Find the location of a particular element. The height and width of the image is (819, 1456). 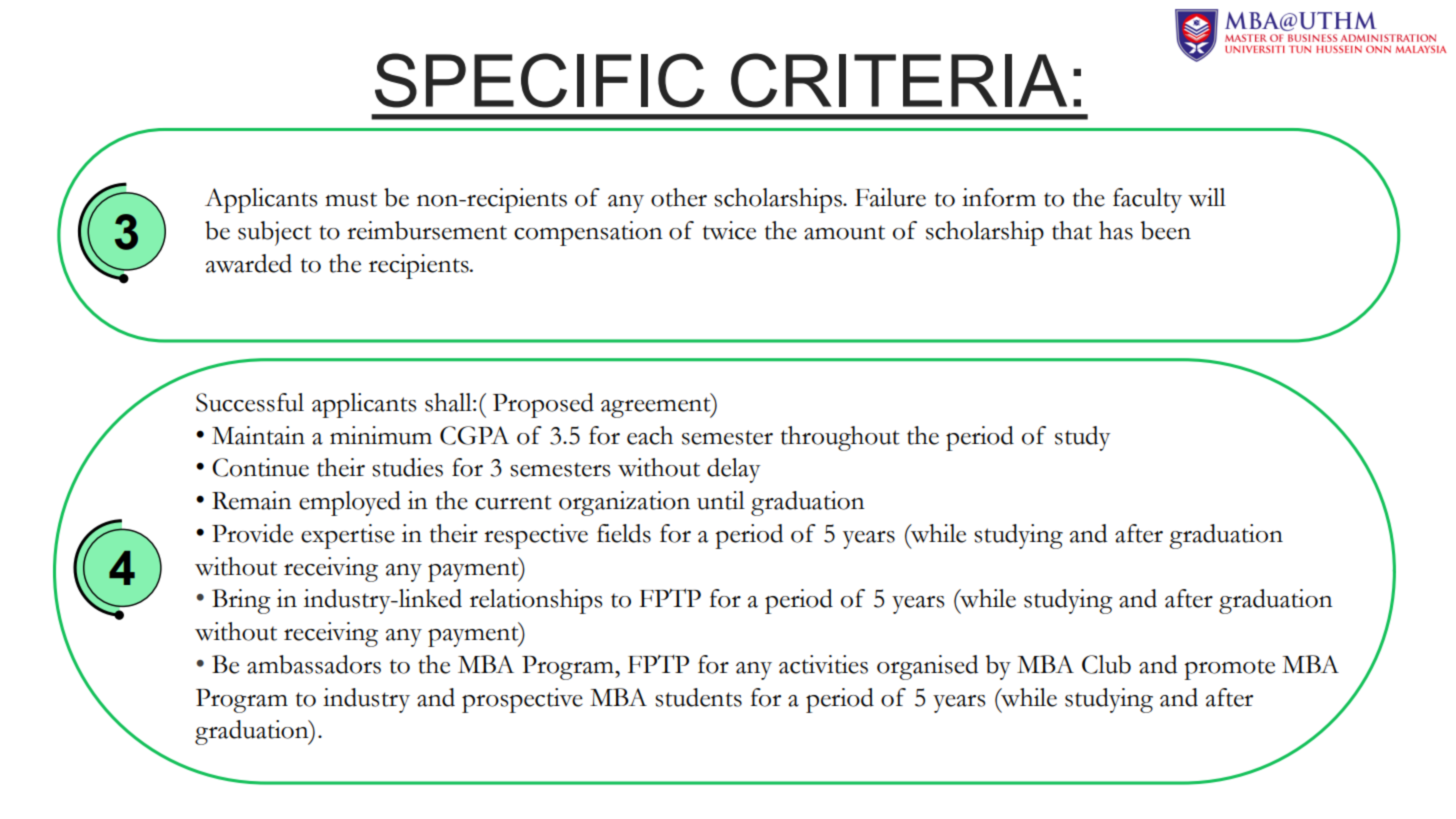

until is located at coordinates (721, 500).
